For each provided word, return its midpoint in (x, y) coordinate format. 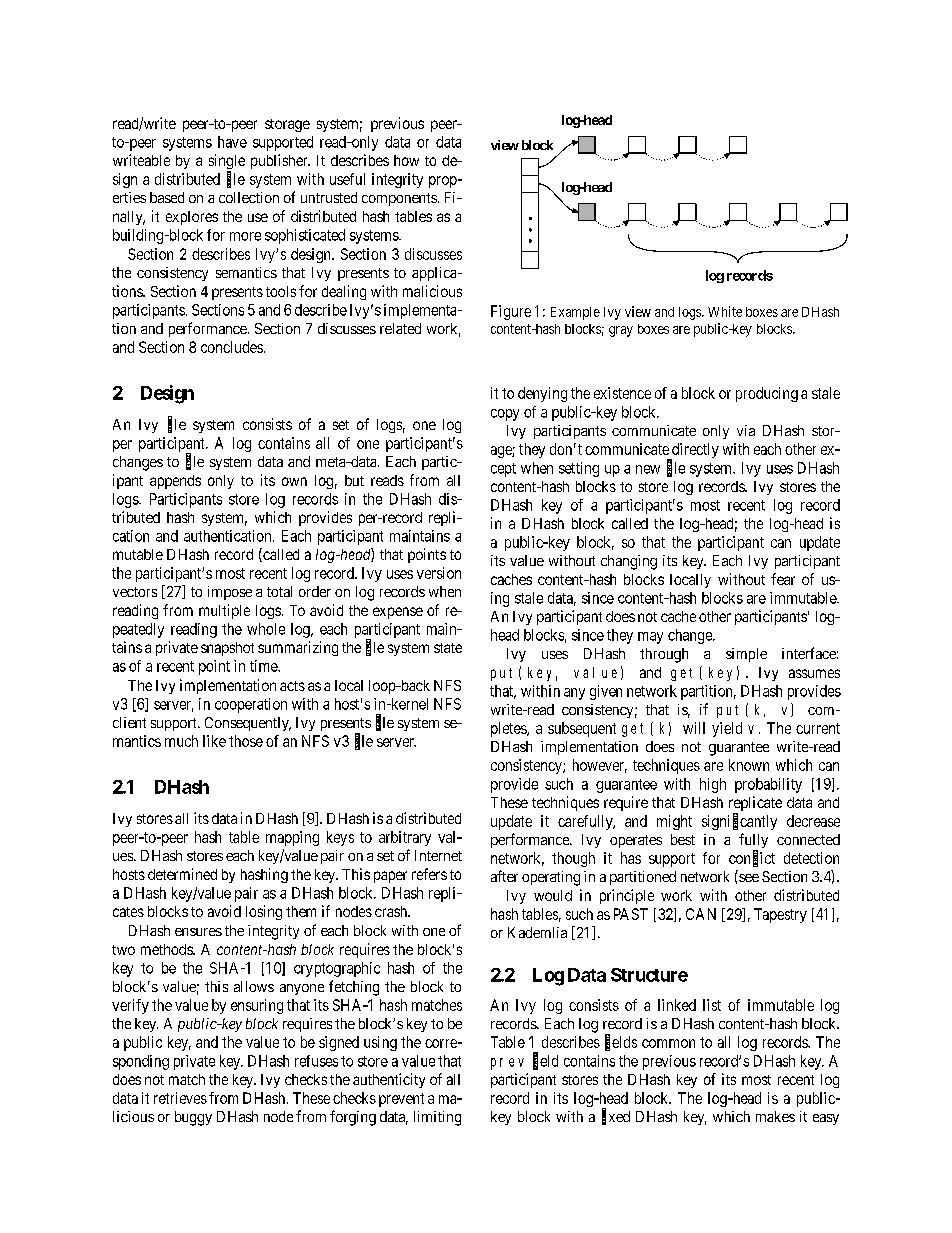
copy (505, 415)
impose (230, 593)
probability (768, 785)
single (227, 163)
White (725, 311)
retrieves (180, 1098)
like (214, 741)
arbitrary (405, 838)
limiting (437, 1118)
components (399, 199)
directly (694, 452)
